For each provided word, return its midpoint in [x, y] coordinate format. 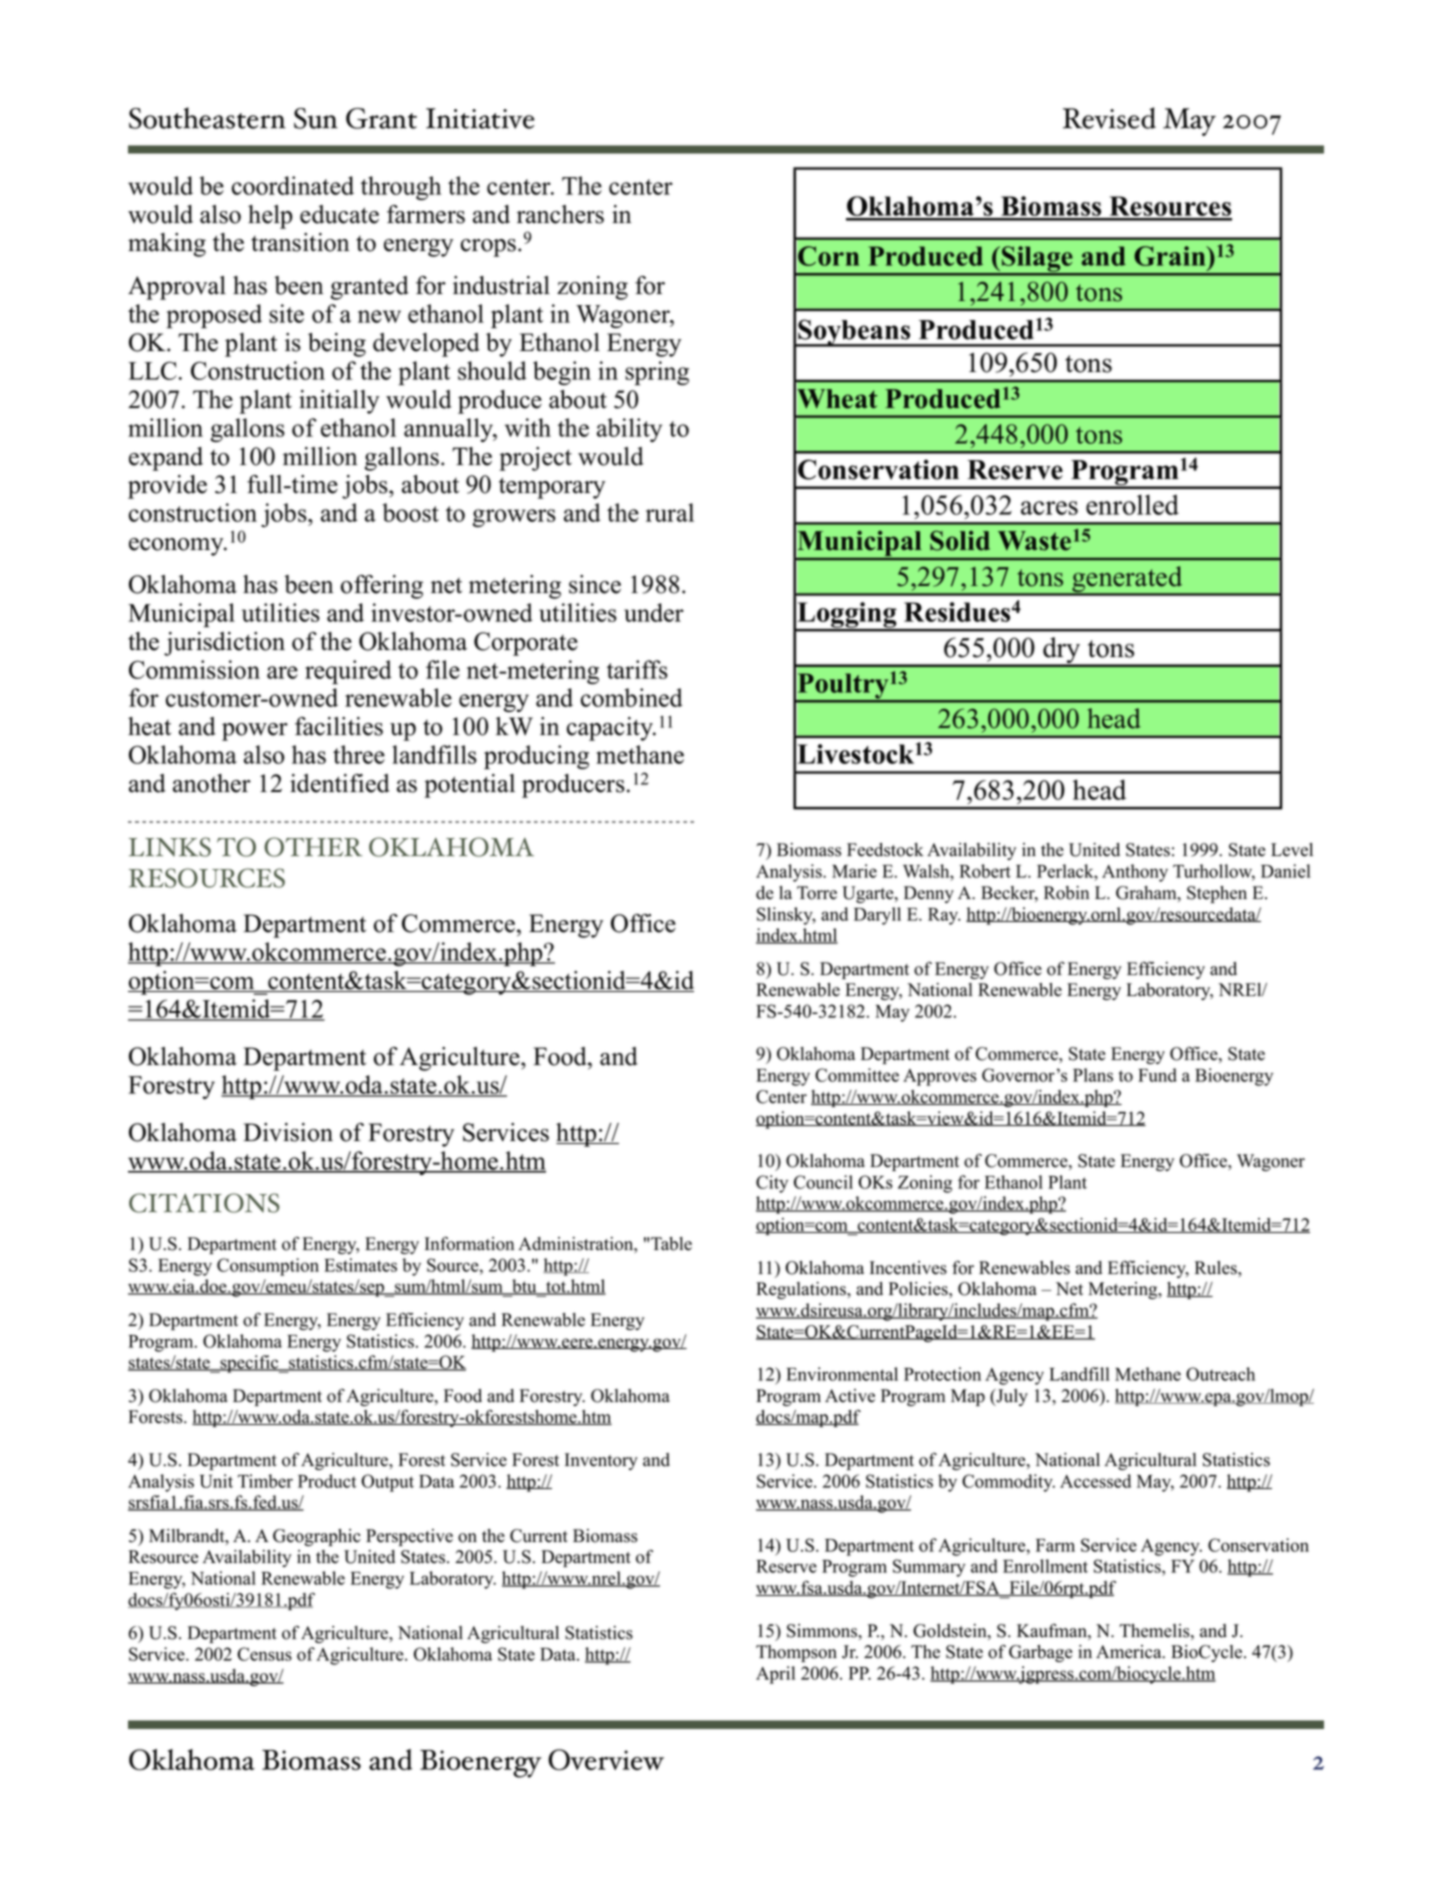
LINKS [170, 847]
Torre [817, 893]
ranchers [560, 214]
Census [264, 1654]
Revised [1109, 118]
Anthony [1135, 873]
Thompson [796, 1653]
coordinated [293, 185]
